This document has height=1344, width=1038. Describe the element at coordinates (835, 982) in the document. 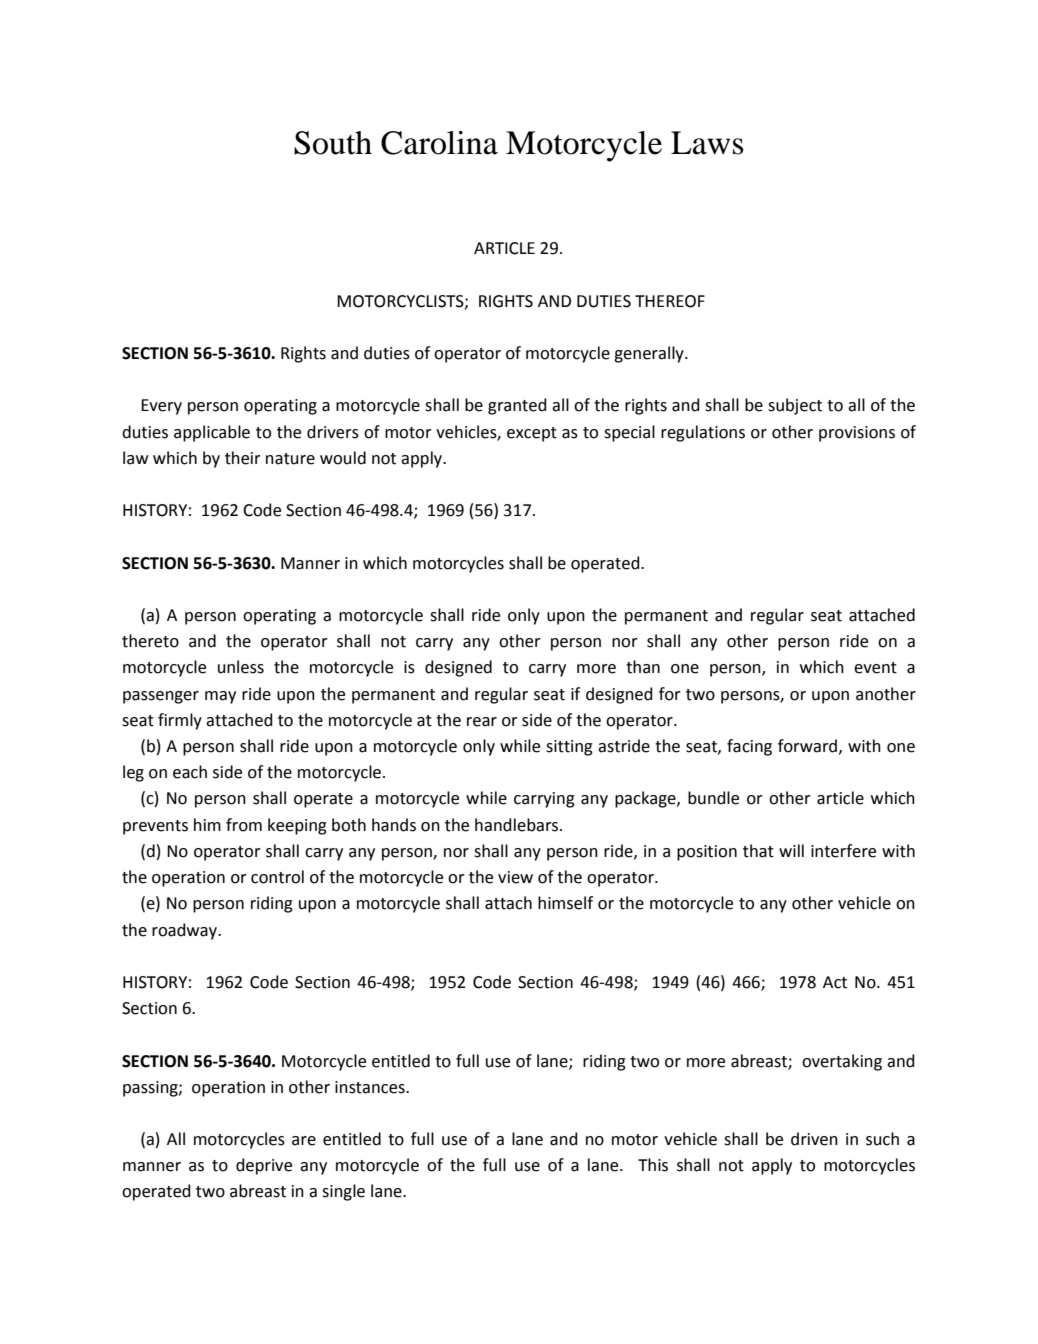

I see `Act` at that location.
